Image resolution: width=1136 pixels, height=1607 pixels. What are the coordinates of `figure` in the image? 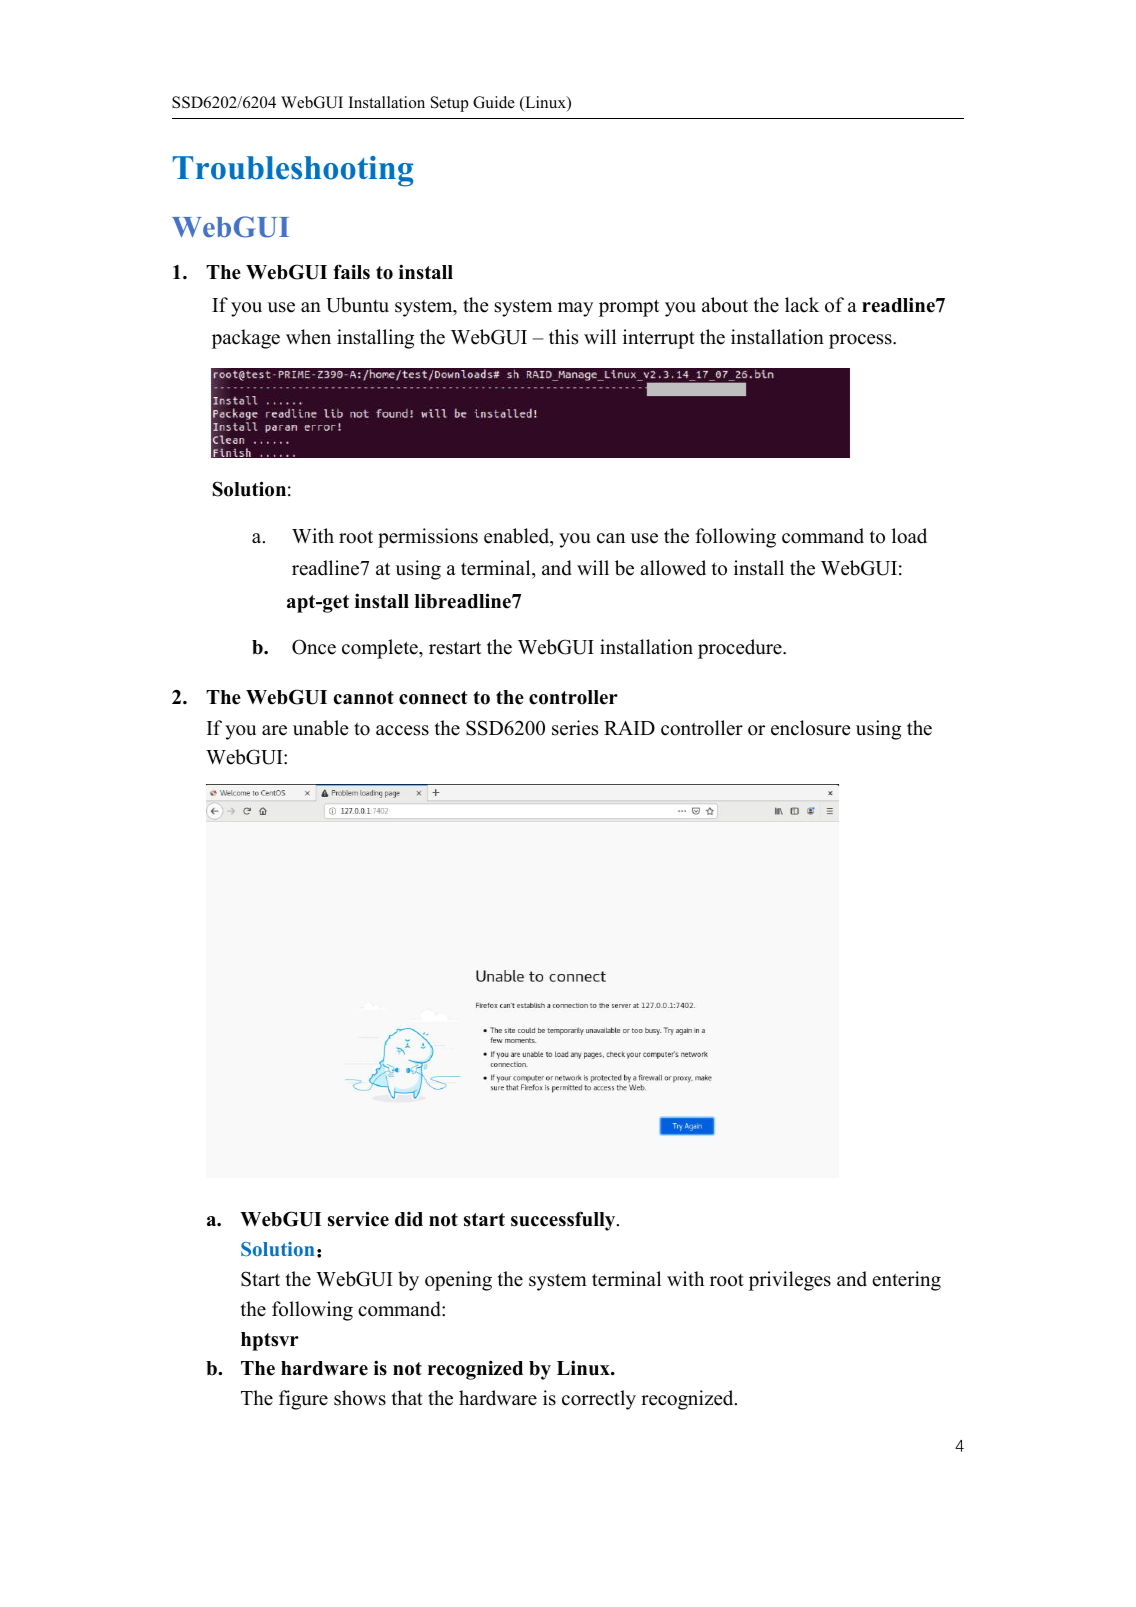 It's located at (303, 1400).
